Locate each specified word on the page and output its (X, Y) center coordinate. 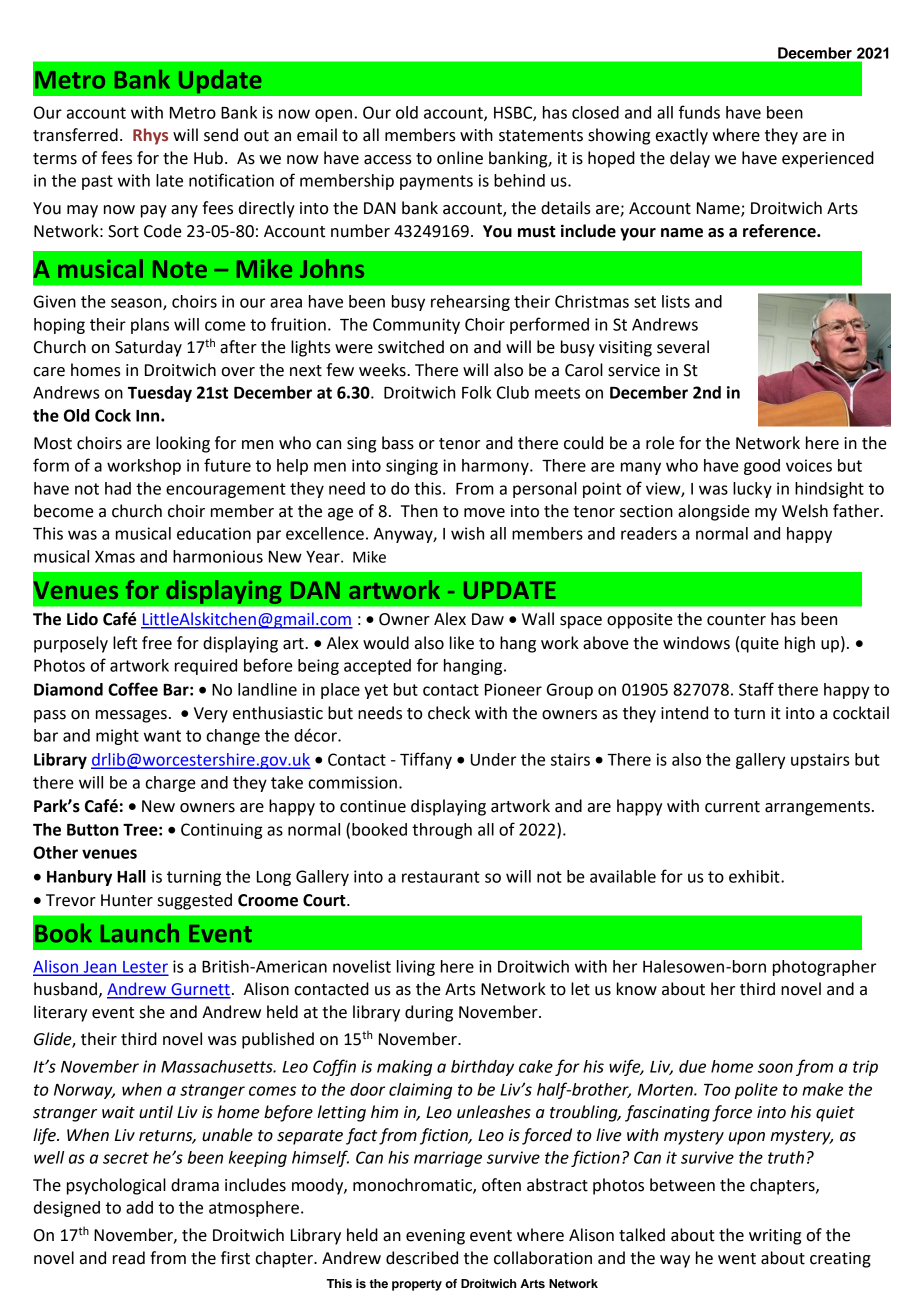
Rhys (150, 136)
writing (775, 1237)
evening (435, 1237)
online (460, 158)
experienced (828, 159)
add (139, 1207)
